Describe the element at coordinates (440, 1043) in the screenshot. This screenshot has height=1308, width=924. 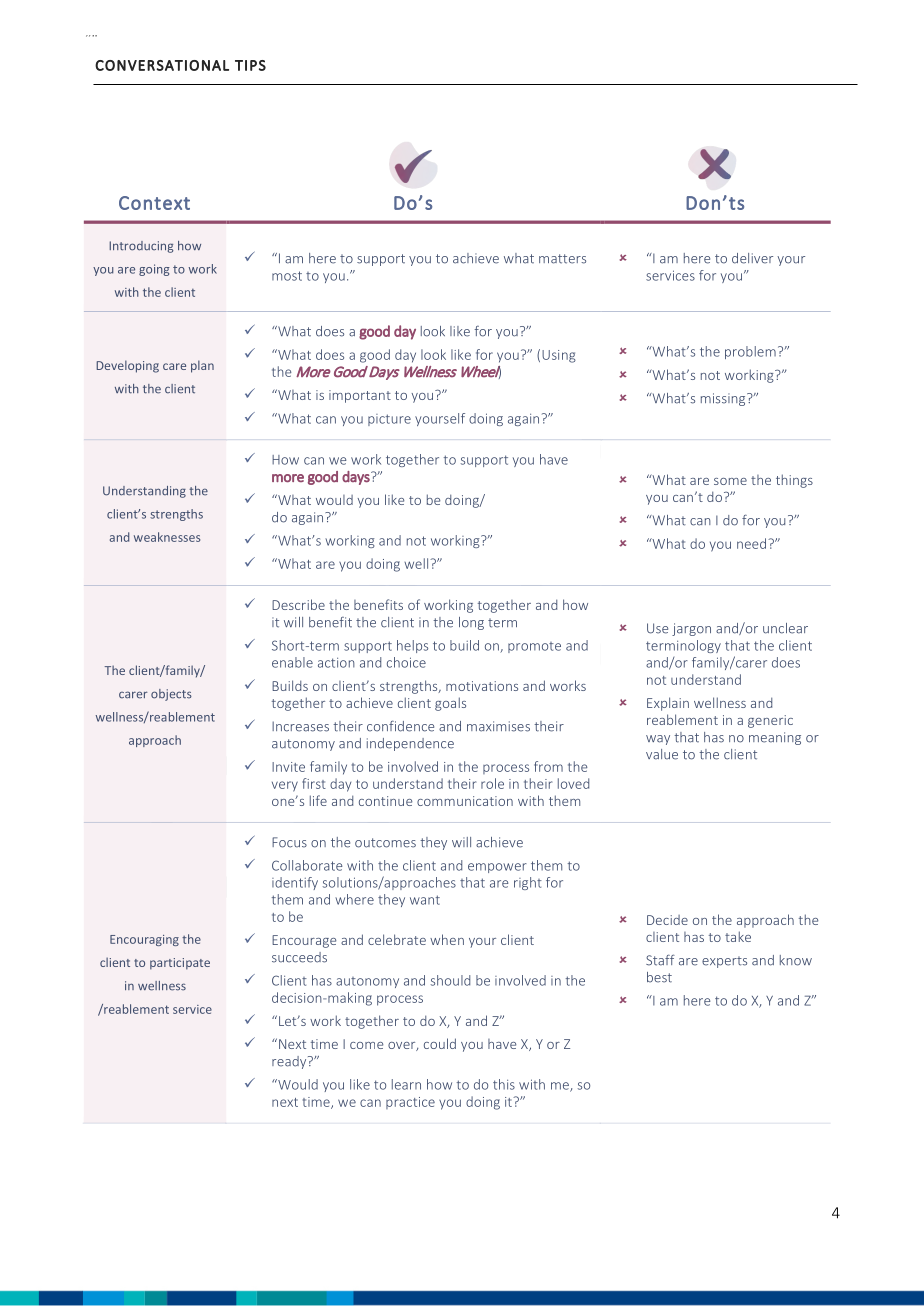
I see `could` at that location.
